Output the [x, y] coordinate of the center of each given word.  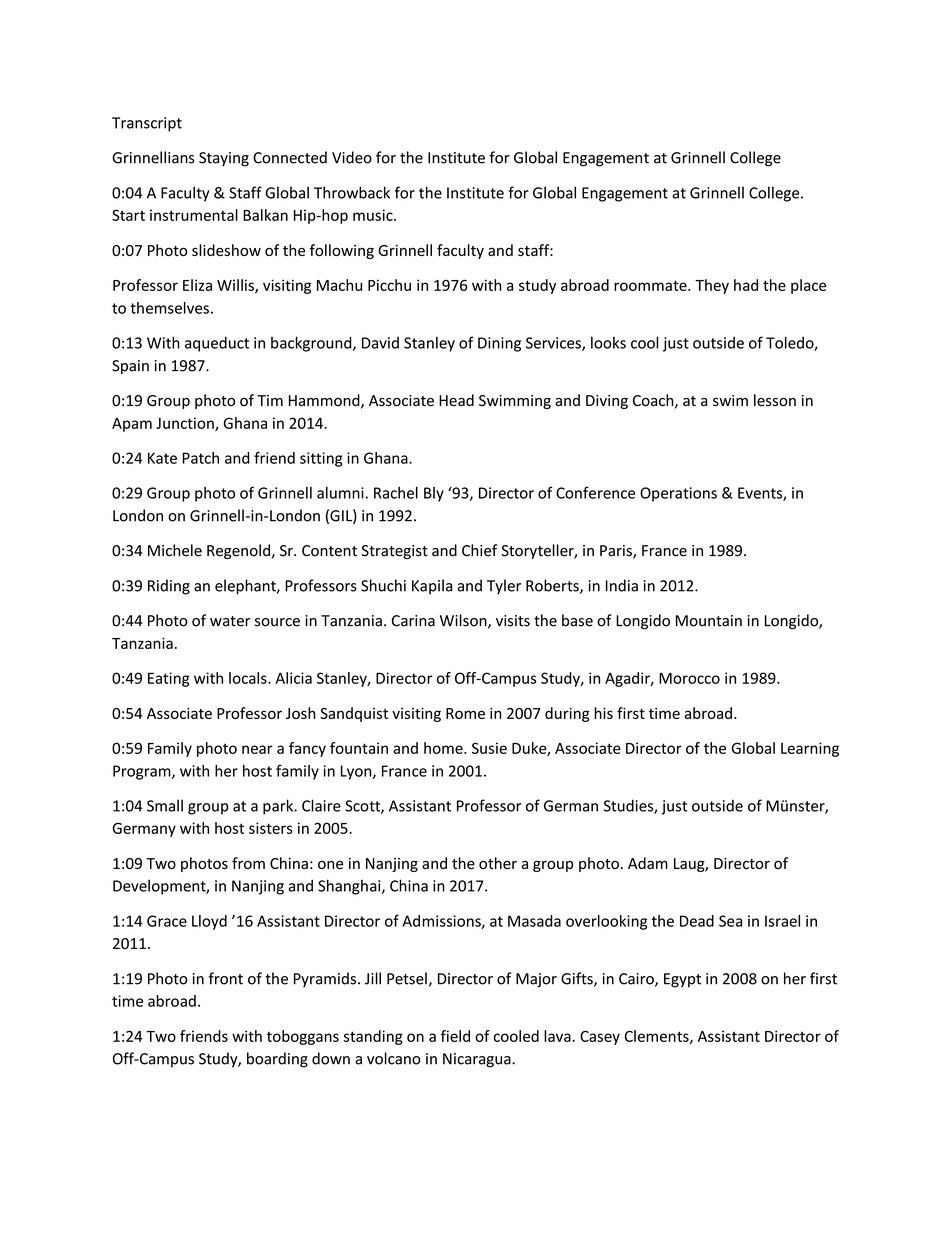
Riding [169, 587]
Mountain [709, 621]
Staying [224, 159]
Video [352, 157]
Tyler [504, 587]
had [746, 285]
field [455, 1036]
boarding [277, 1060]
